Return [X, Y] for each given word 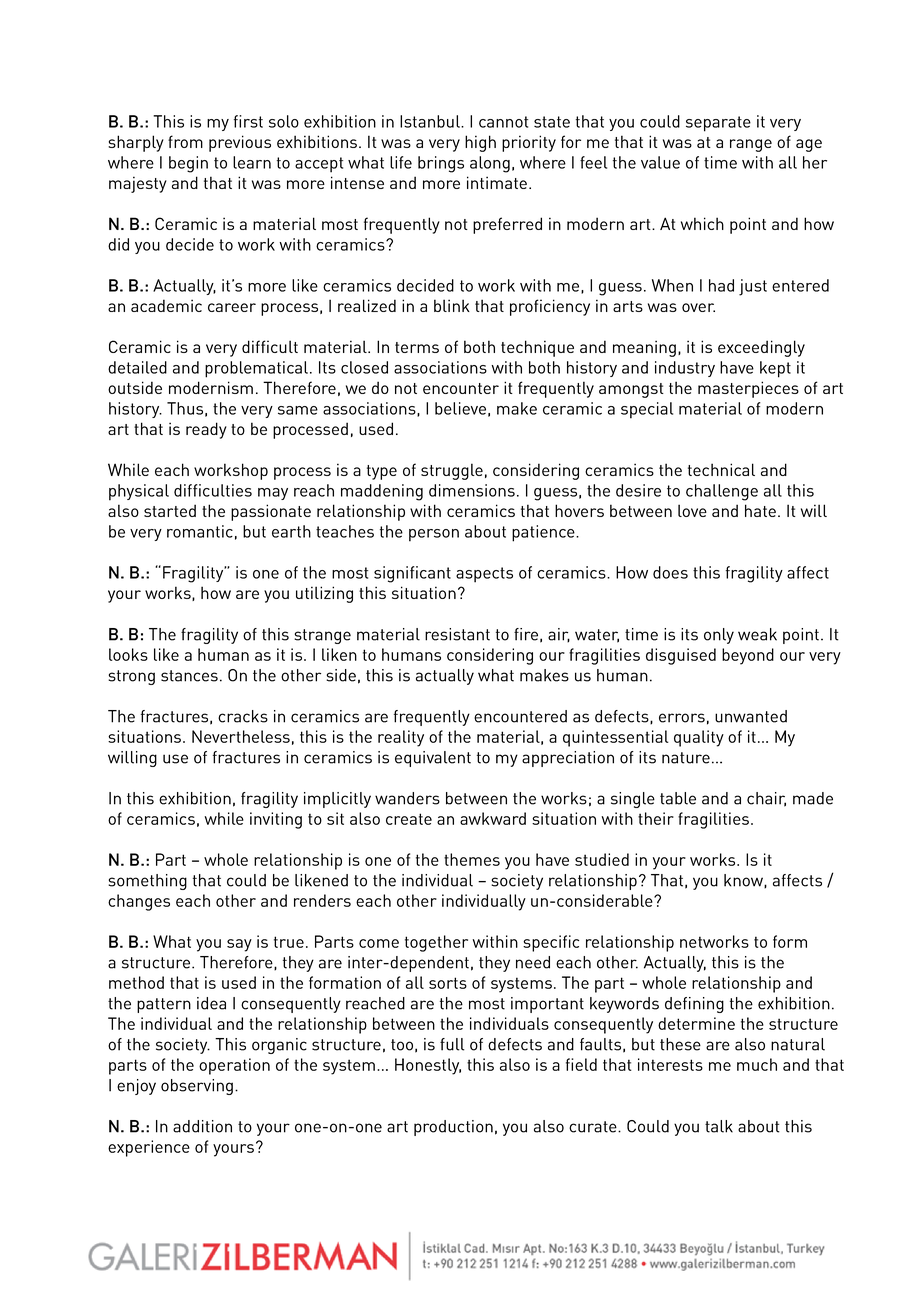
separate [718, 124]
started [170, 510]
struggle [452, 471]
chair [766, 799]
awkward [493, 818]
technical [721, 469]
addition [202, 1126]
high [480, 143]
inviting [276, 820]
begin [188, 164]
